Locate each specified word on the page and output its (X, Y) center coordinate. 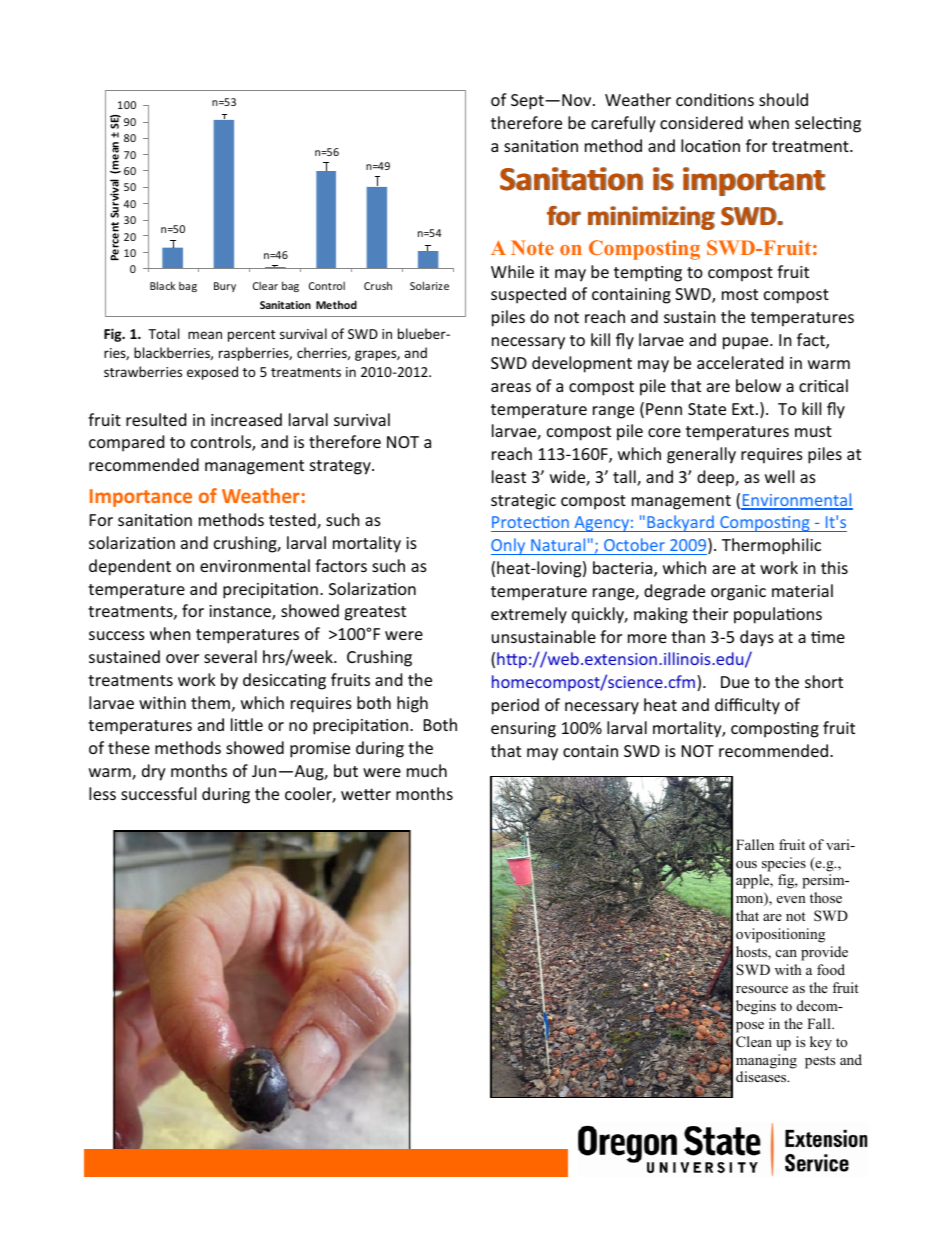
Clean (754, 1042)
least (509, 476)
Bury (225, 287)
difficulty (747, 706)
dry (154, 772)
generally (701, 455)
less (102, 793)
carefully (623, 124)
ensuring (523, 730)
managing (766, 1061)
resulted (156, 419)
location (710, 145)
